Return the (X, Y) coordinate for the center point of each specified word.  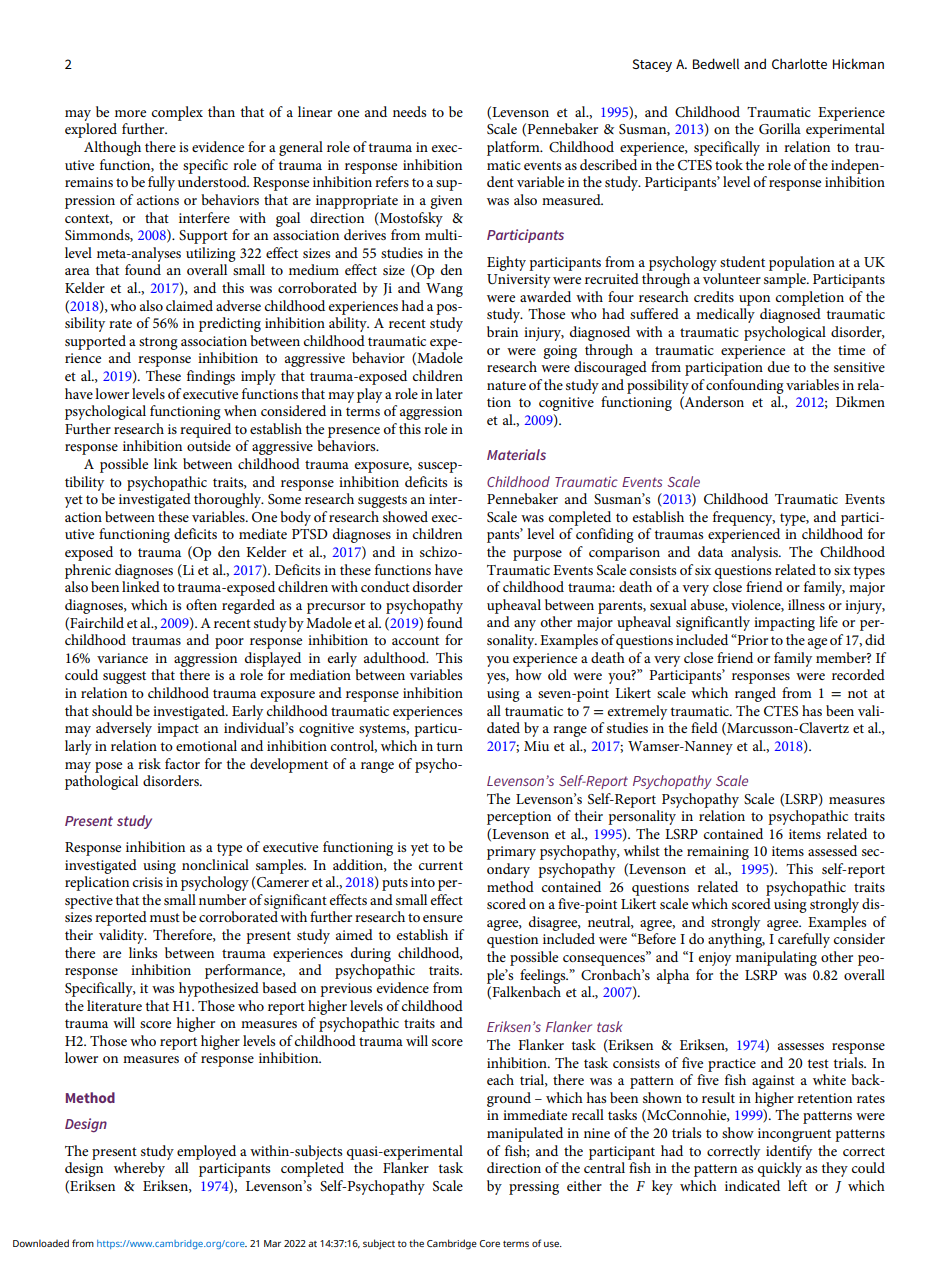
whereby (139, 1169)
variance (122, 658)
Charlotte (799, 63)
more (130, 113)
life (828, 621)
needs (409, 111)
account (415, 640)
